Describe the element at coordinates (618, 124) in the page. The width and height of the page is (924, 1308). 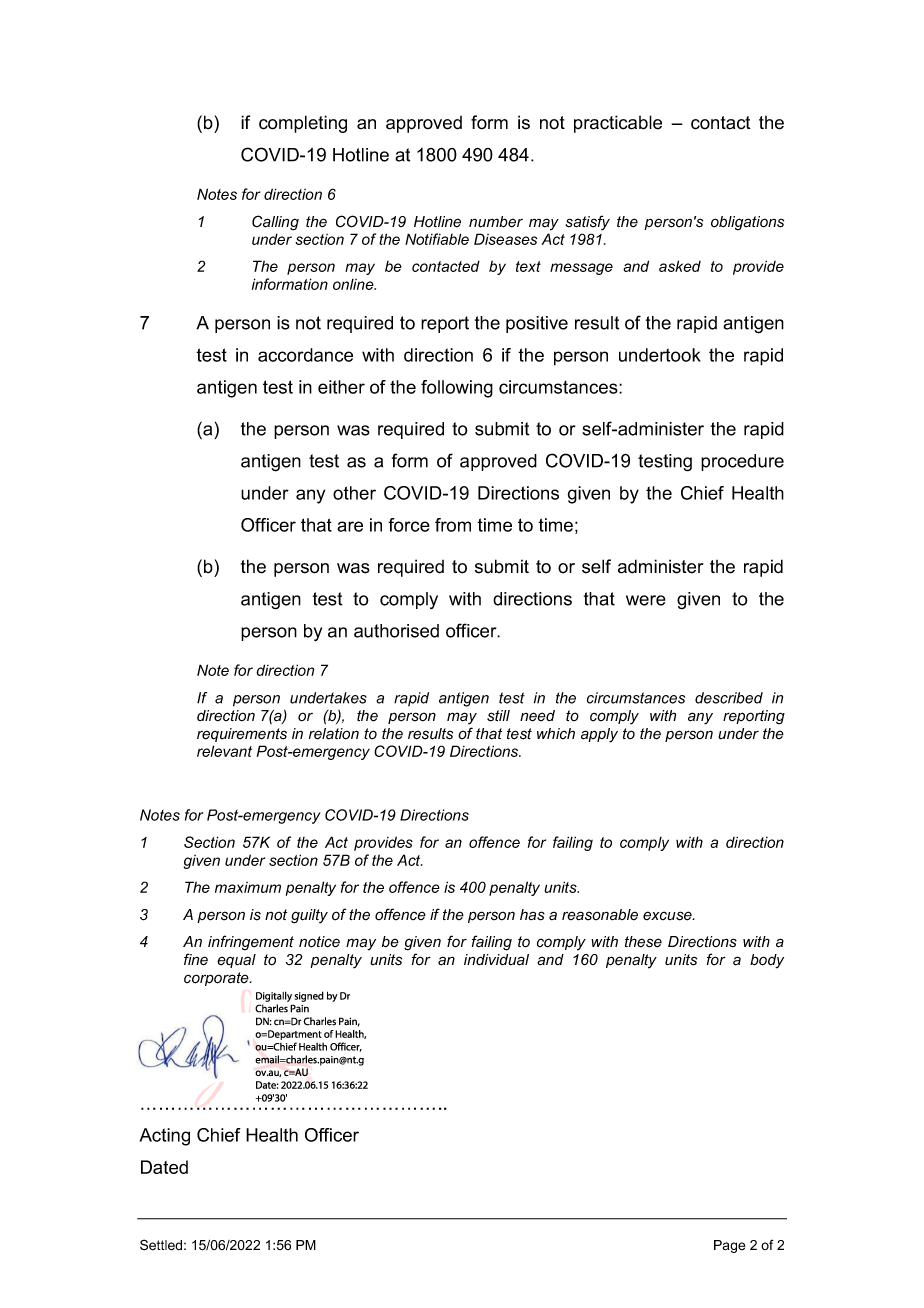
I see `practicable` at that location.
